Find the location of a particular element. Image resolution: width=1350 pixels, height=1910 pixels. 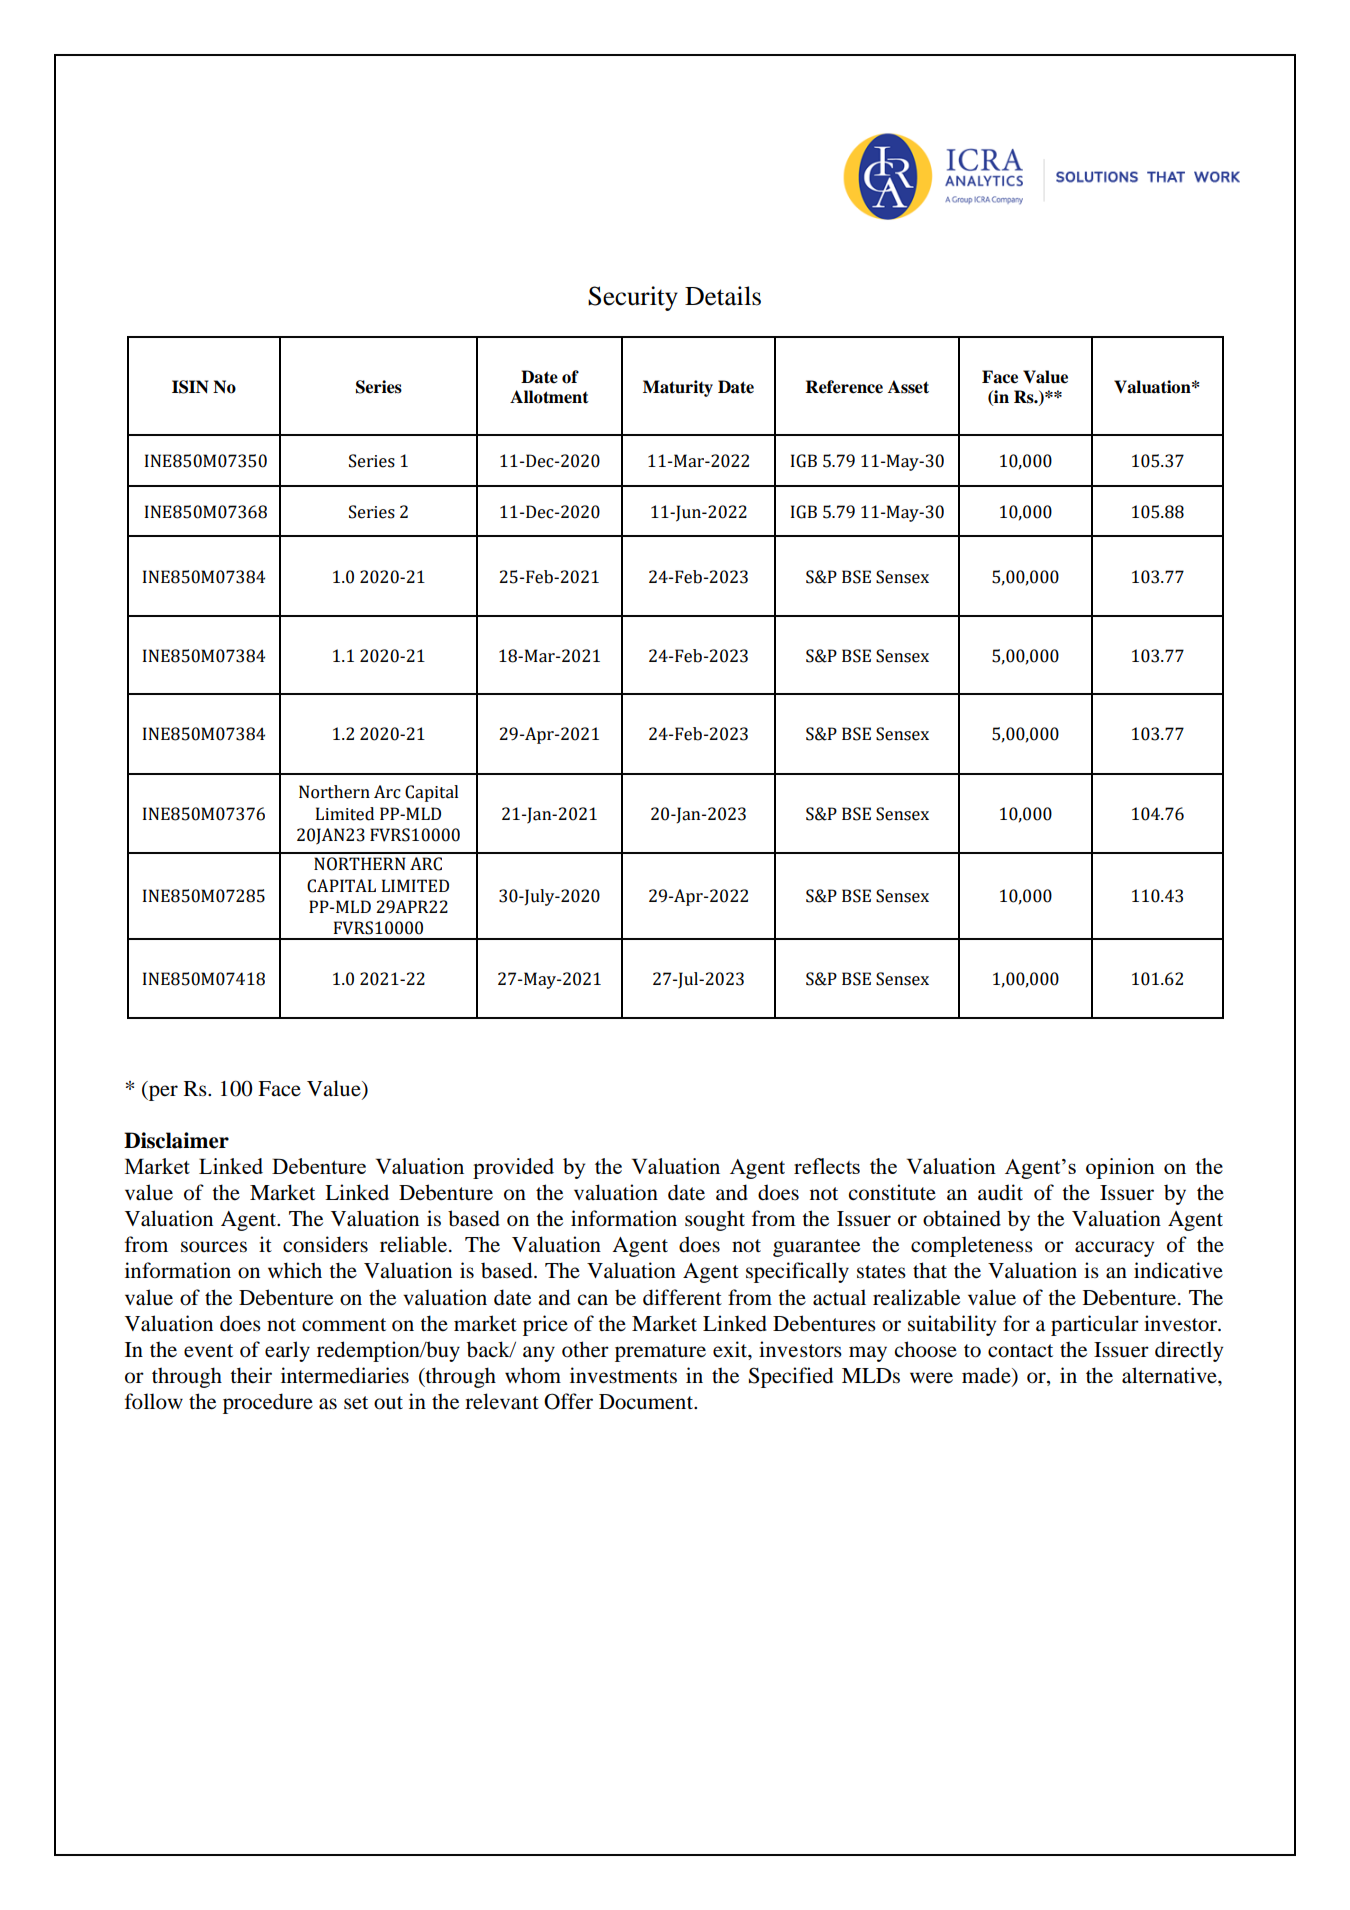

Disclaimer is located at coordinates (176, 1140).
